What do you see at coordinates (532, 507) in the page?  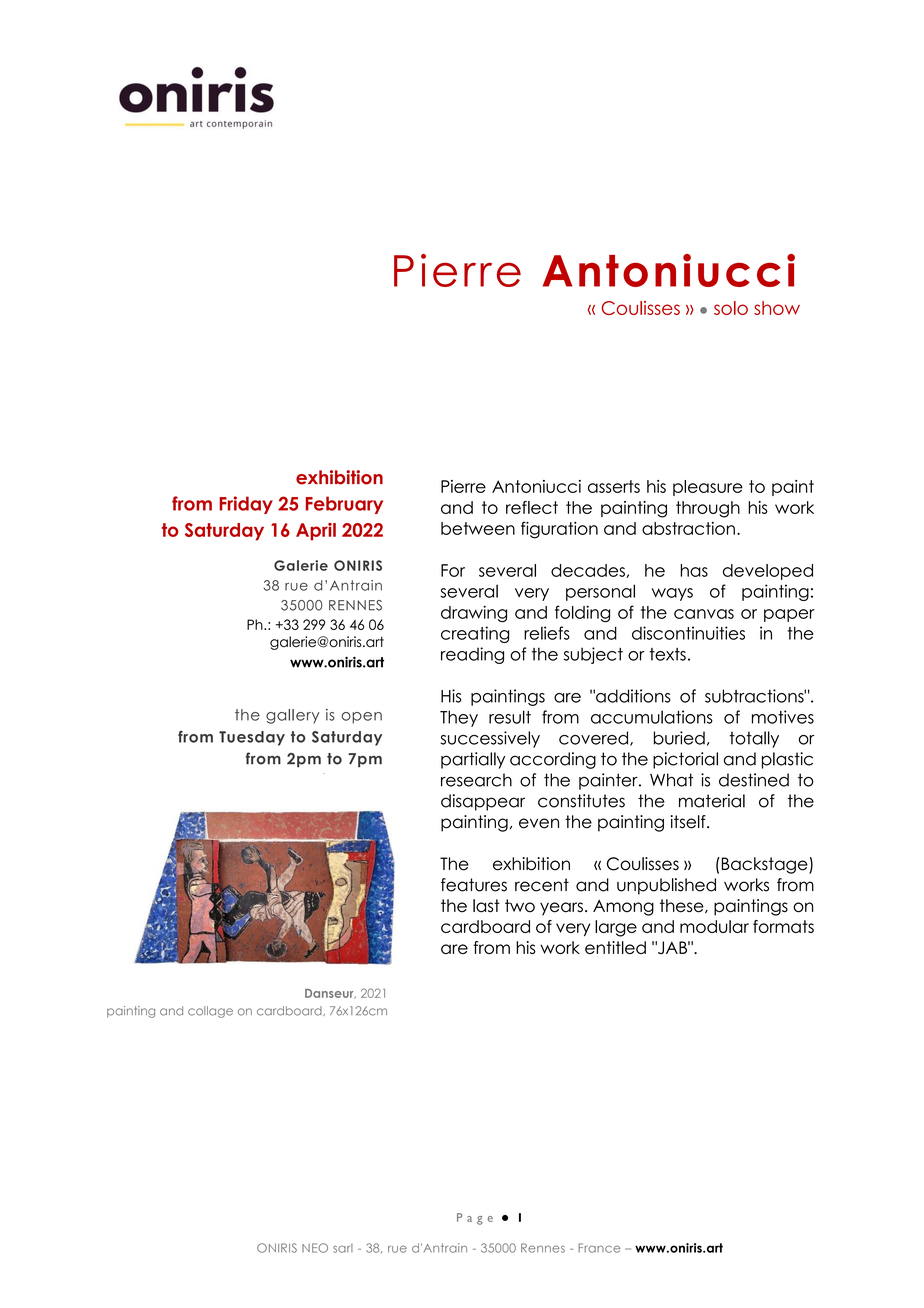 I see `reflect` at bounding box center [532, 507].
